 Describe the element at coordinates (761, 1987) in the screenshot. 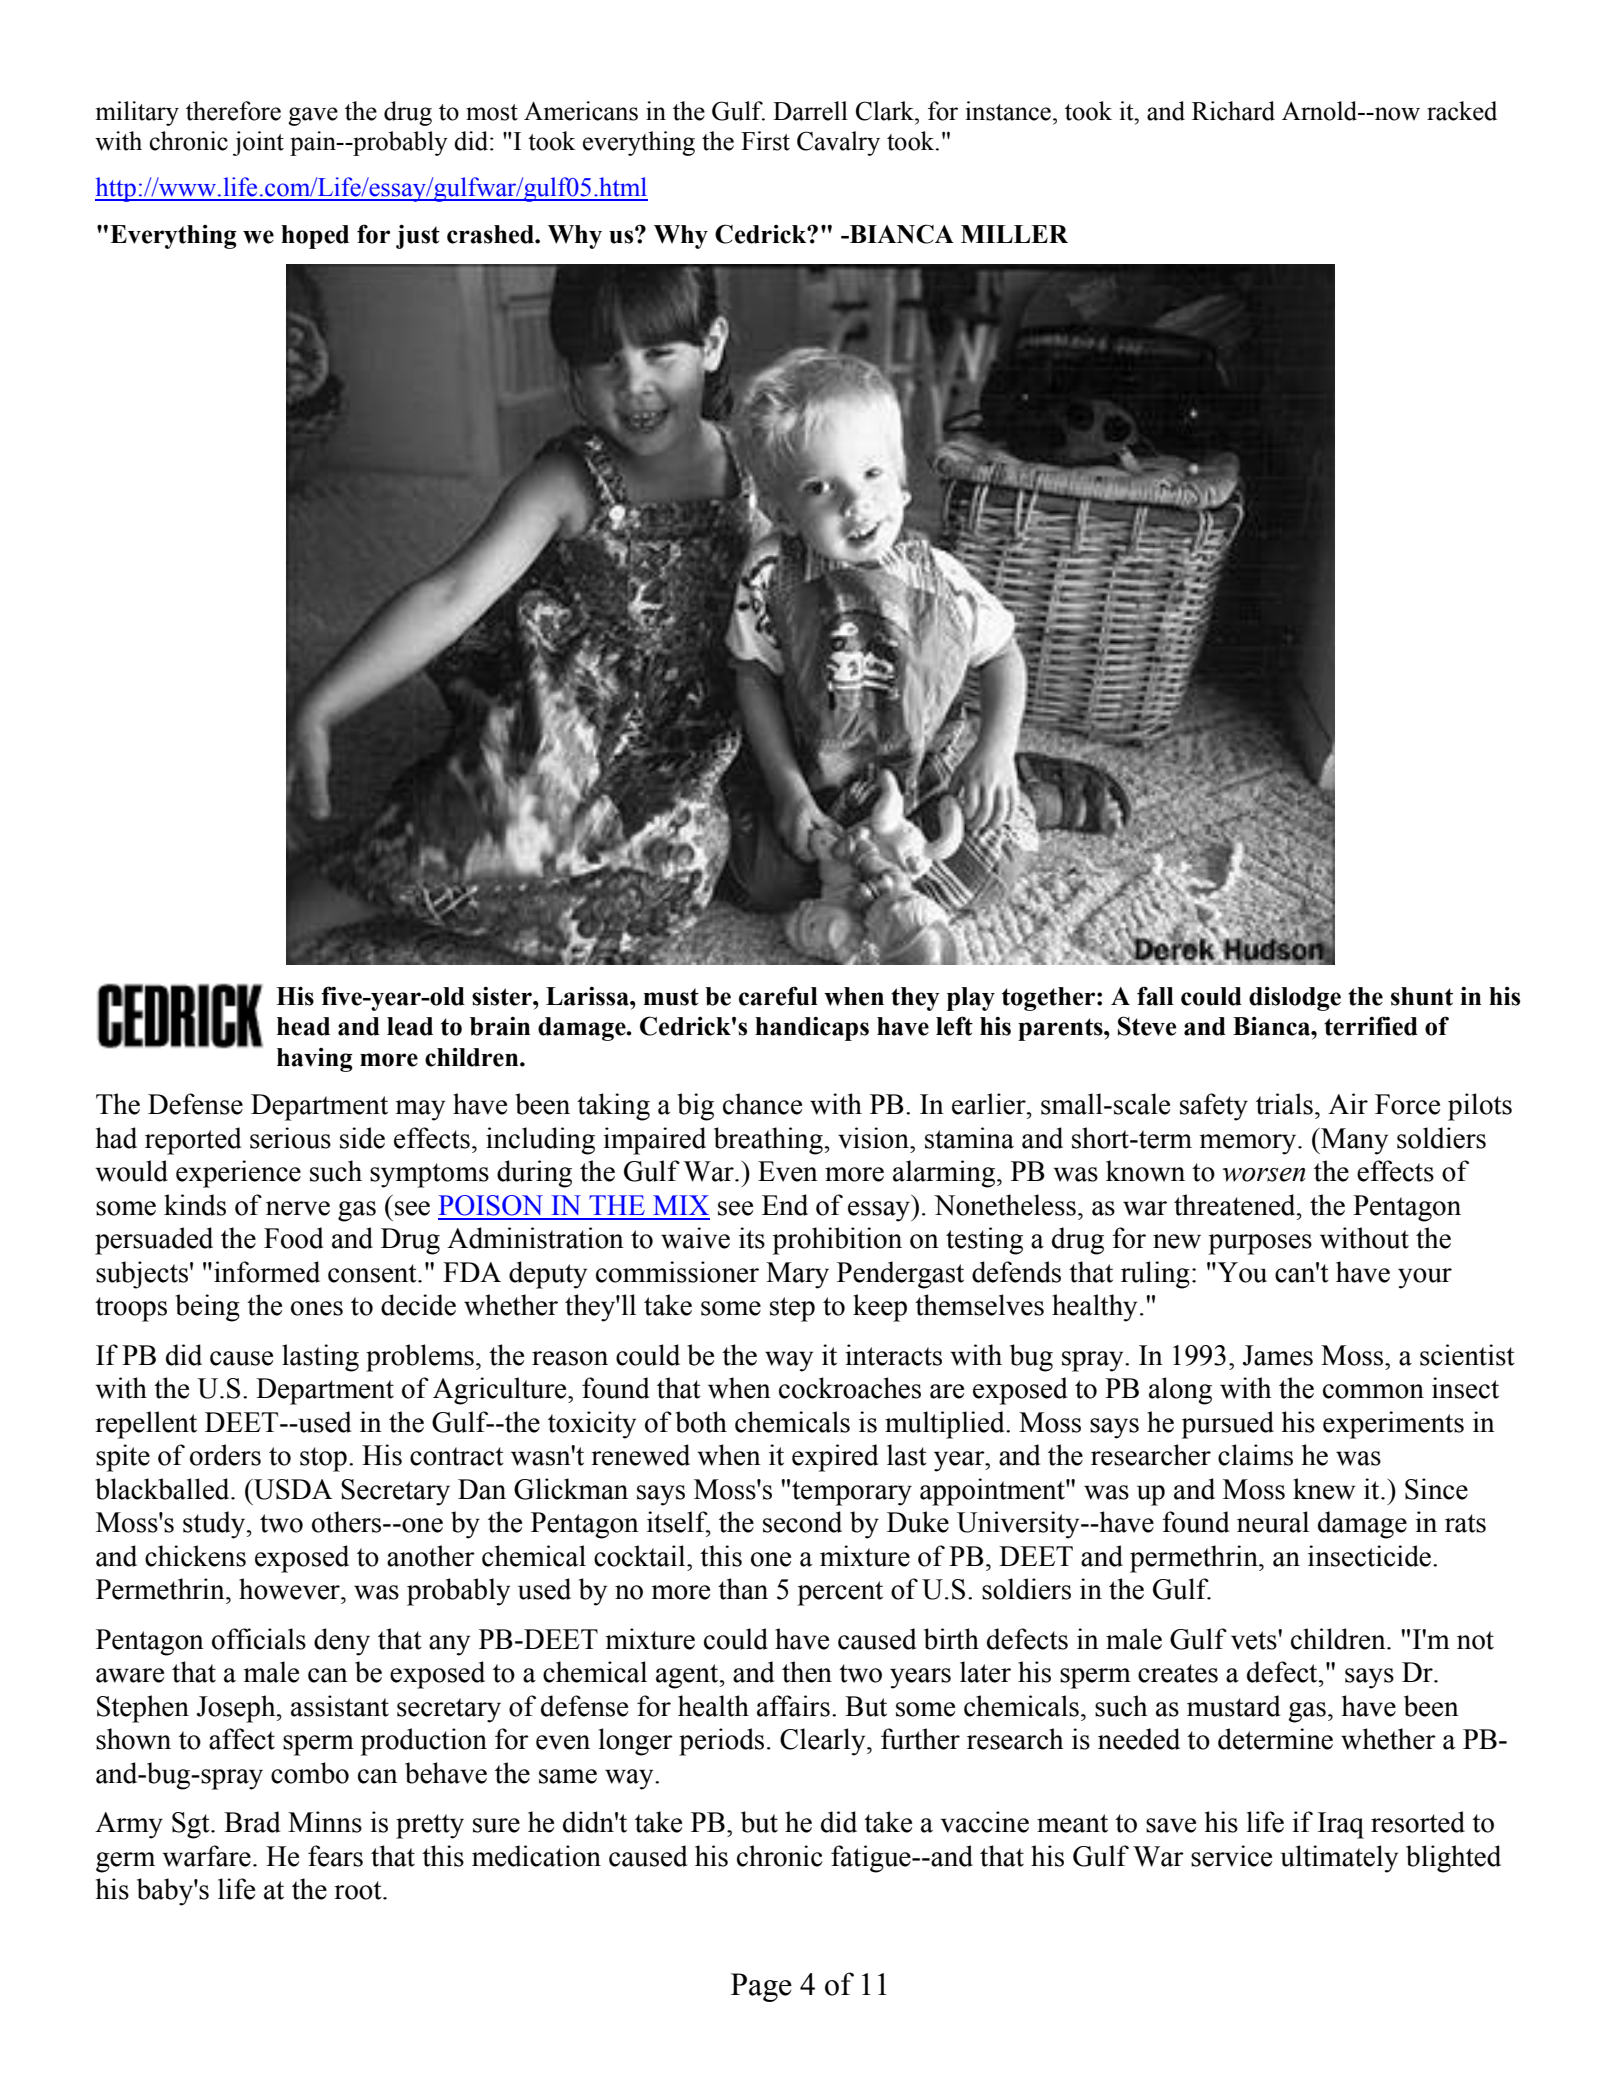

I see `Page` at that location.
